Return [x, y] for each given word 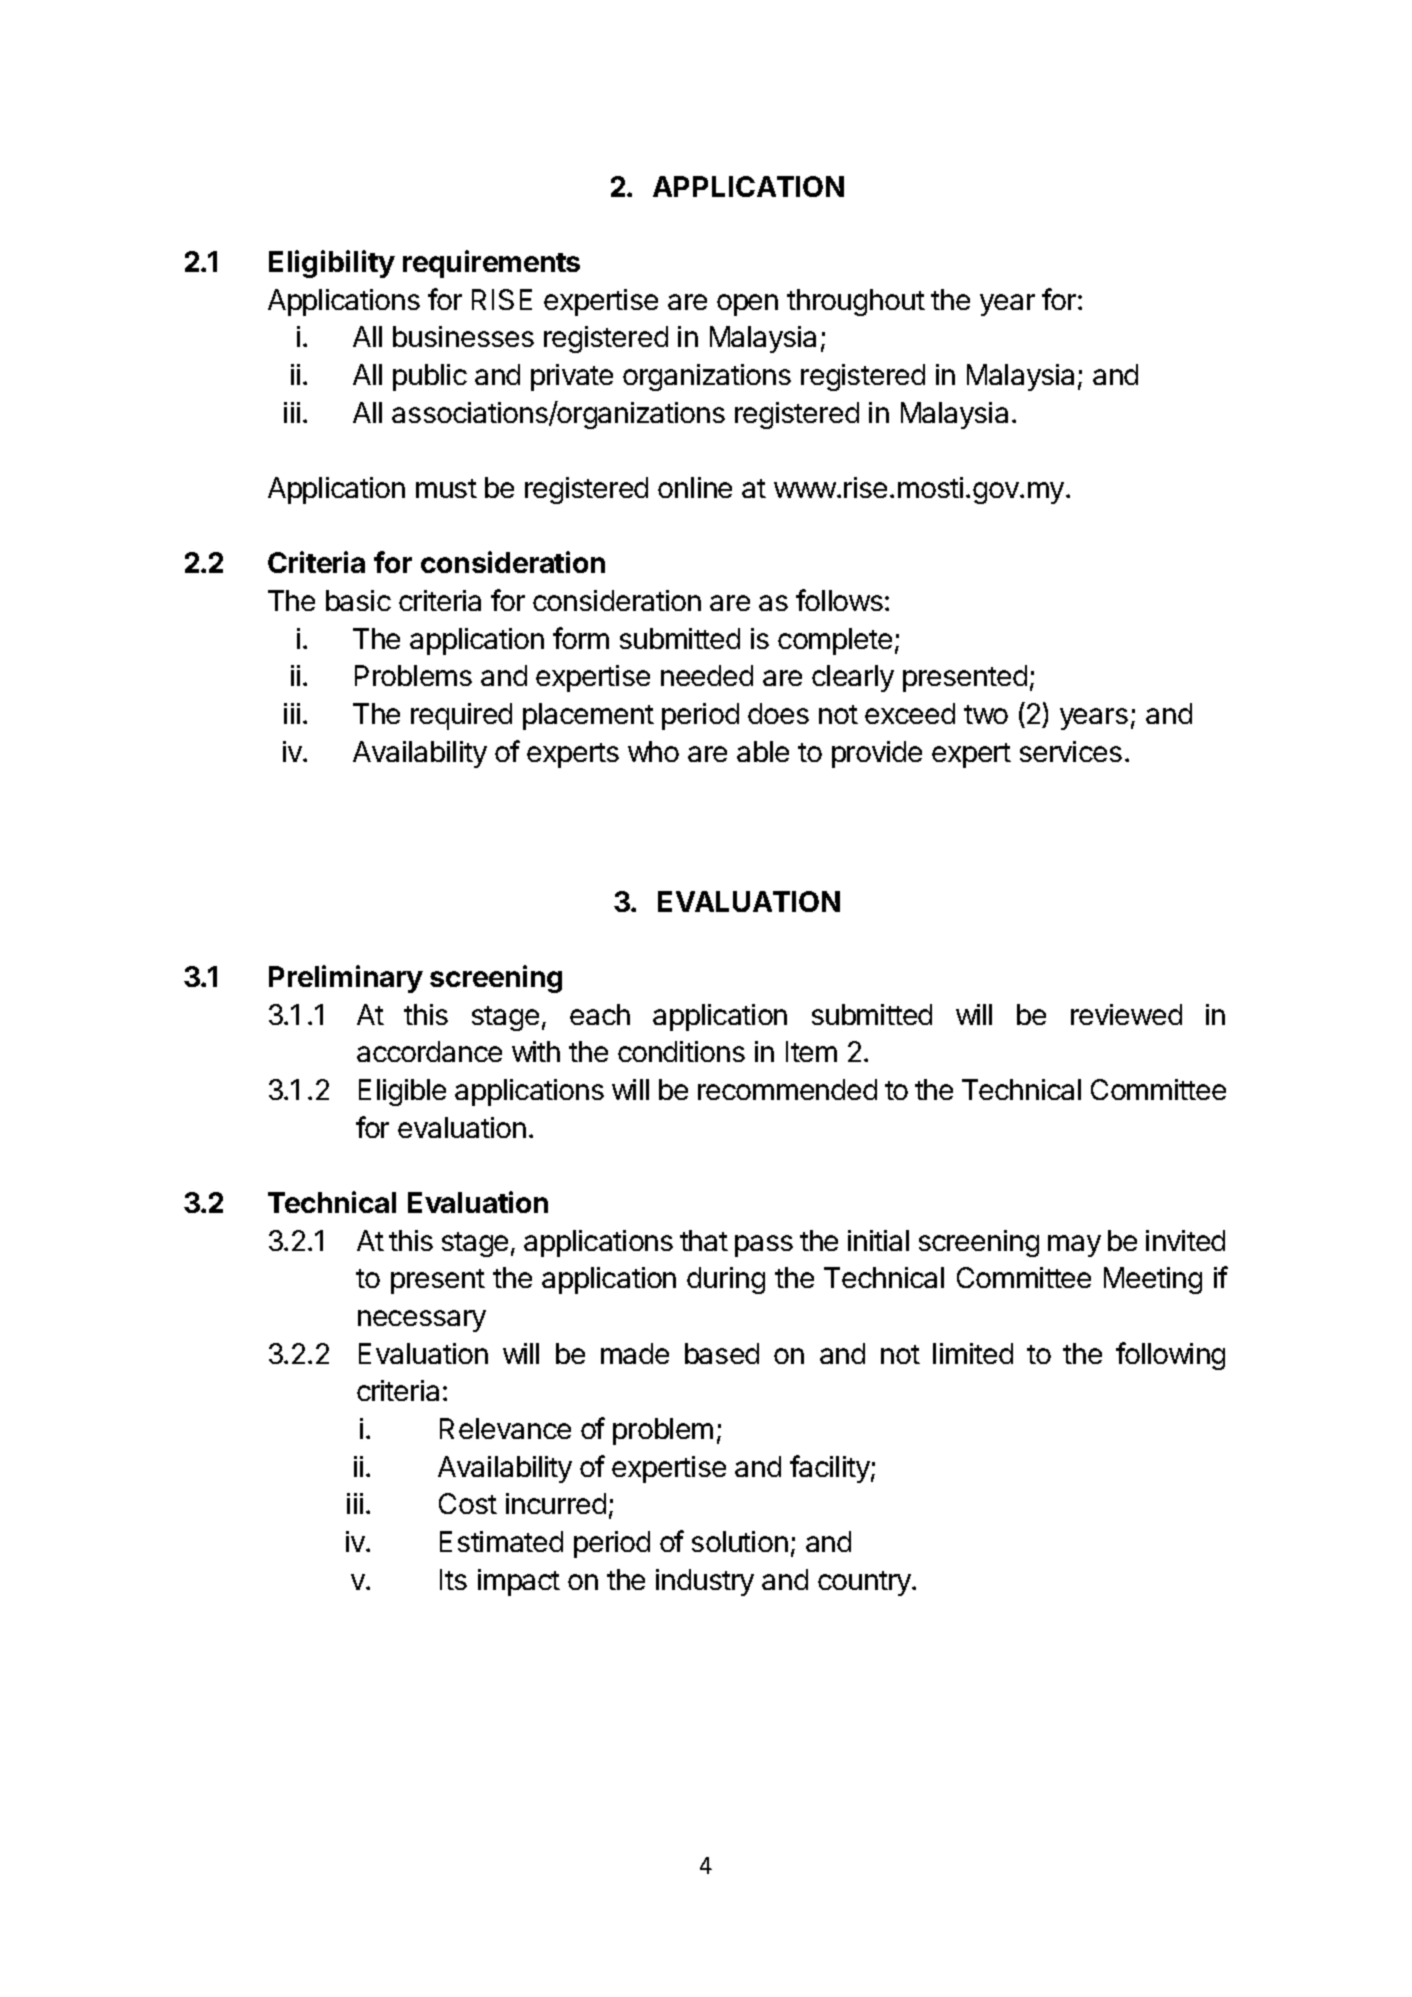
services [1071, 751]
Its [453, 1579]
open [747, 305]
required [461, 716]
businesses [463, 336]
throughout [856, 302]
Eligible [402, 1092]
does [778, 713]
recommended [787, 1089]
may [1074, 1246]
